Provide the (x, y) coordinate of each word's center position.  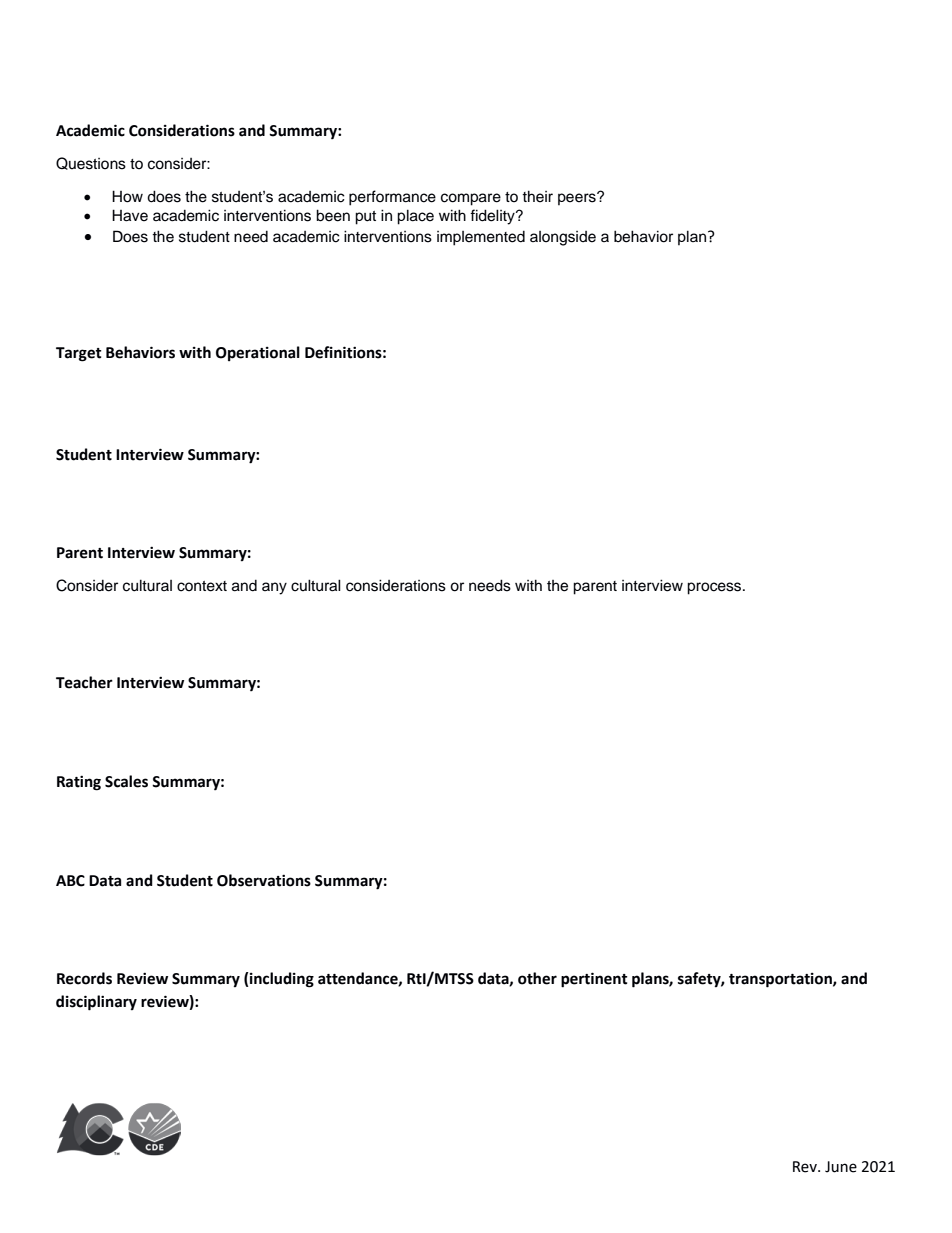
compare (471, 199)
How (127, 196)
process (715, 588)
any (274, 588)
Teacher (84, 682)
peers (578, 199)
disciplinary (96, 1003)
